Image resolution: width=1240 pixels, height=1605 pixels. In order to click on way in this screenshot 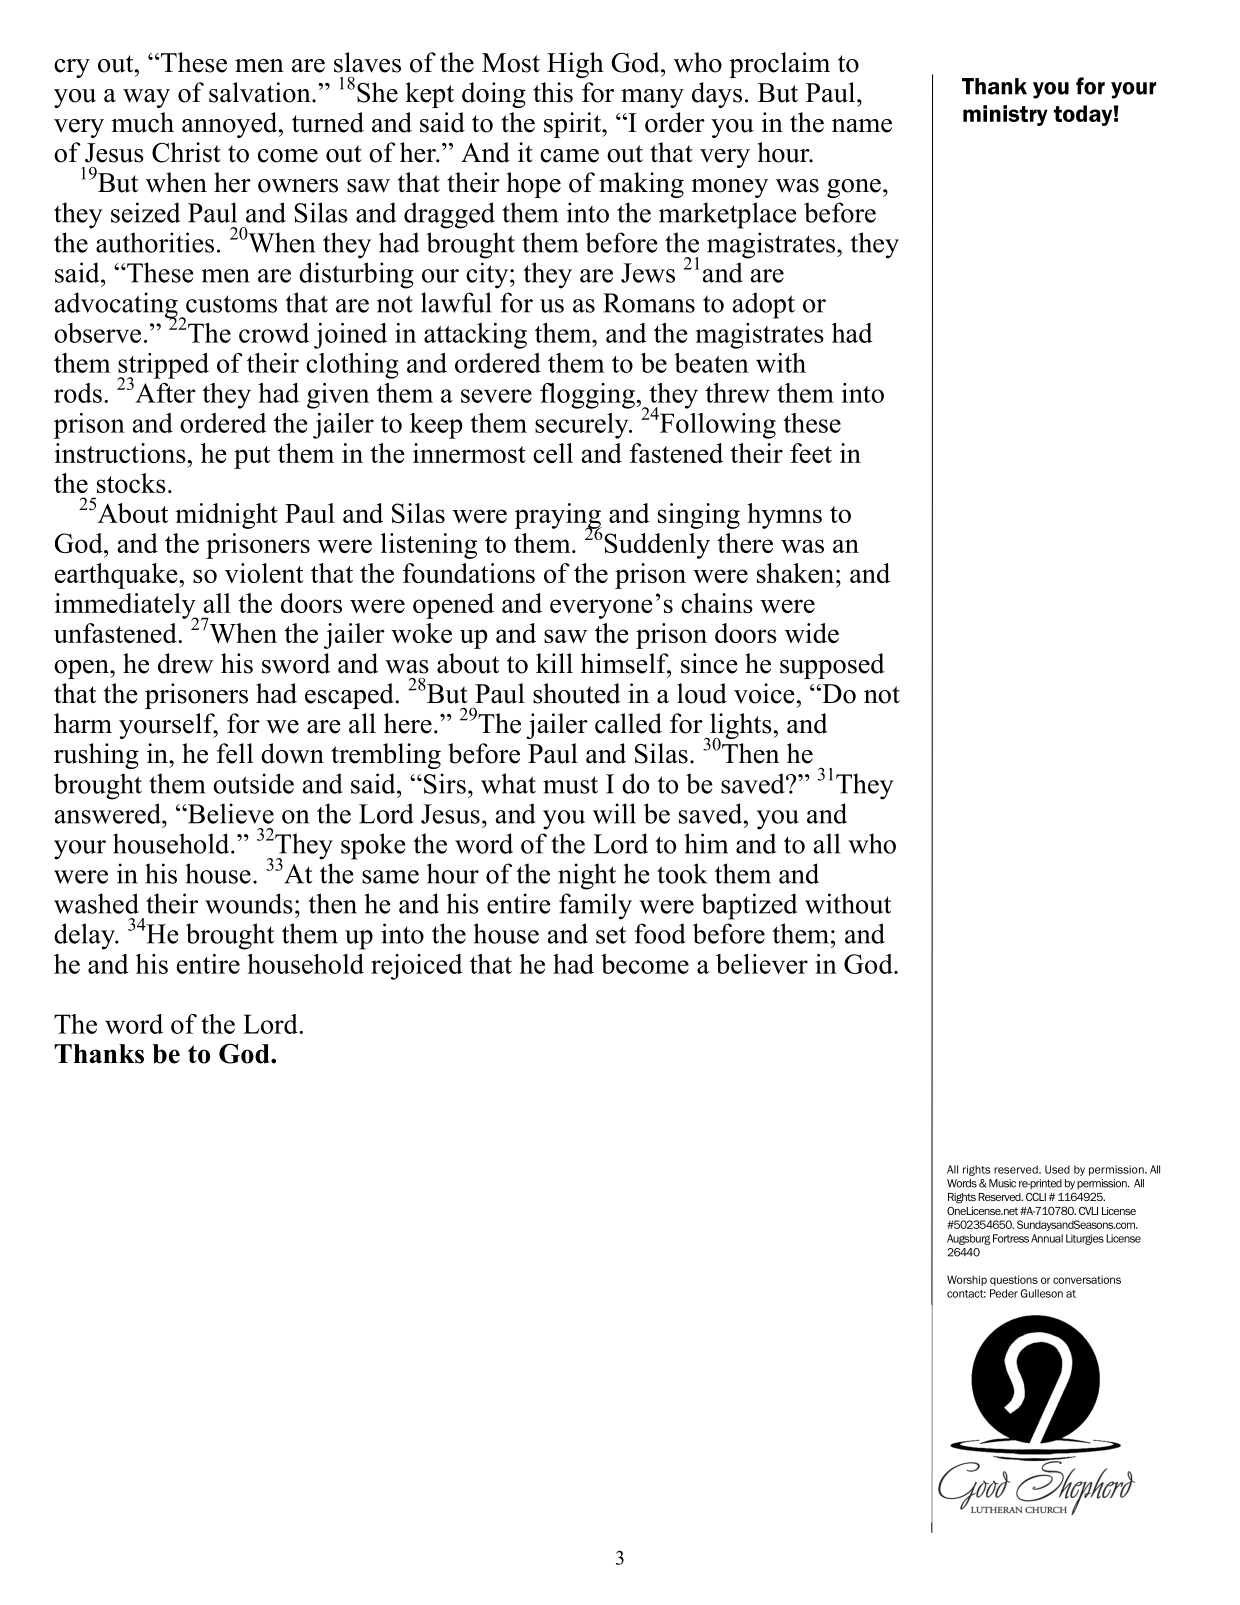, I will do `click(146, 98)`.
